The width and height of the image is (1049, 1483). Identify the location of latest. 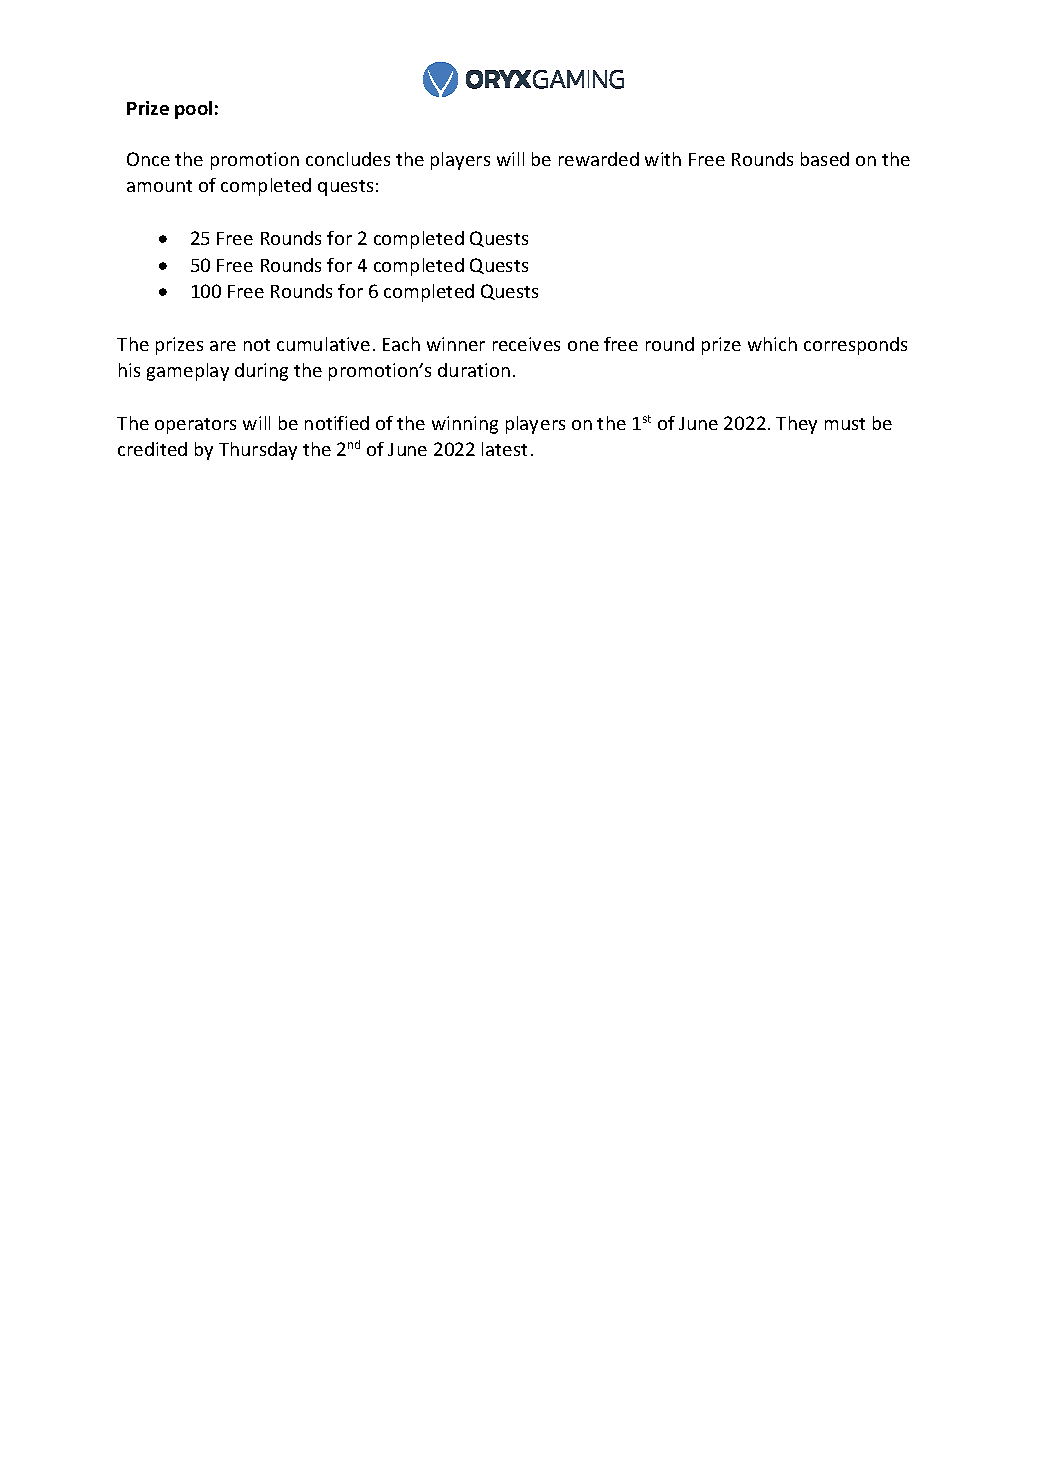
(504, 449).
